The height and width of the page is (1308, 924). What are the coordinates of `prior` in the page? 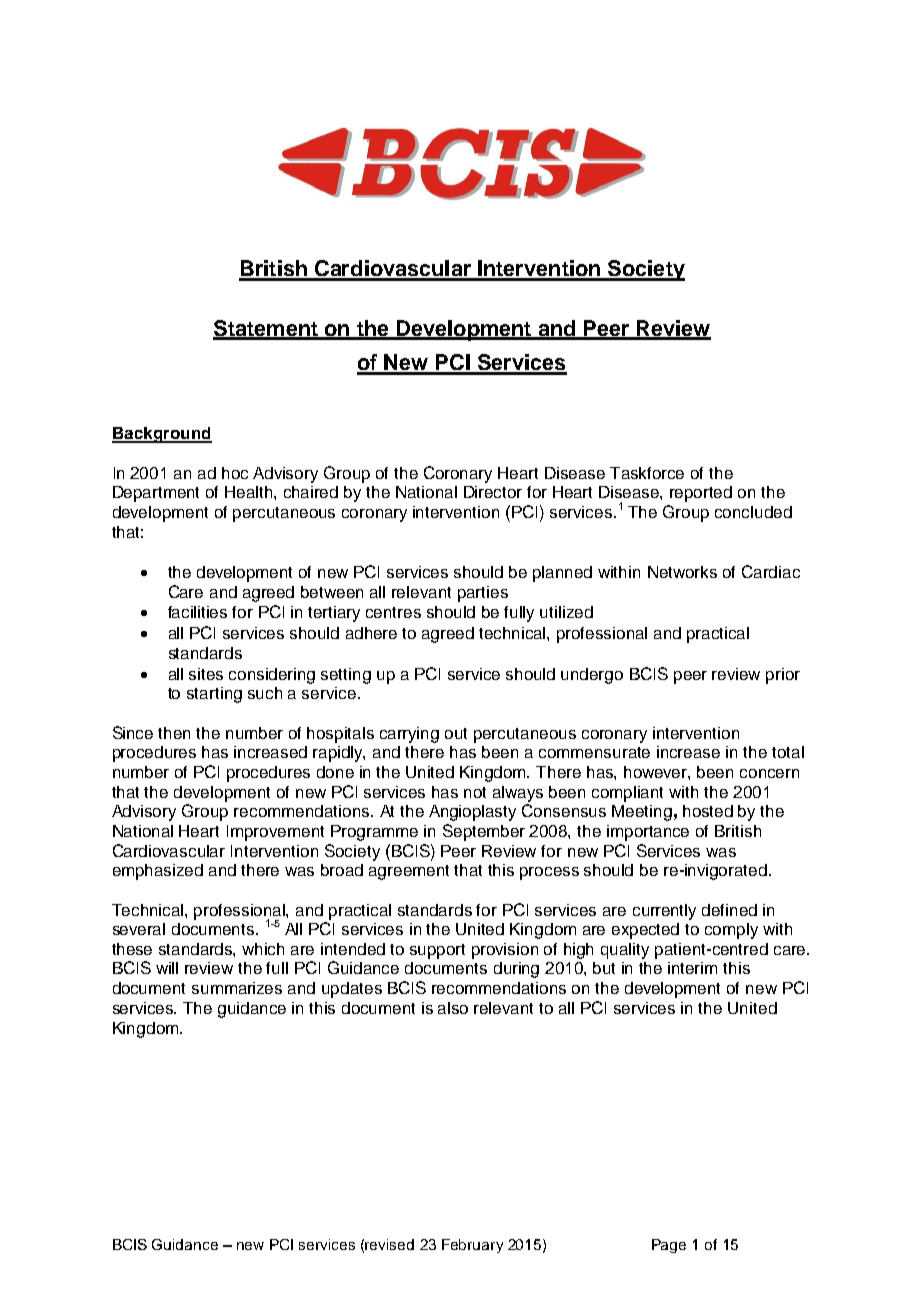 It's located at (783, 676).
